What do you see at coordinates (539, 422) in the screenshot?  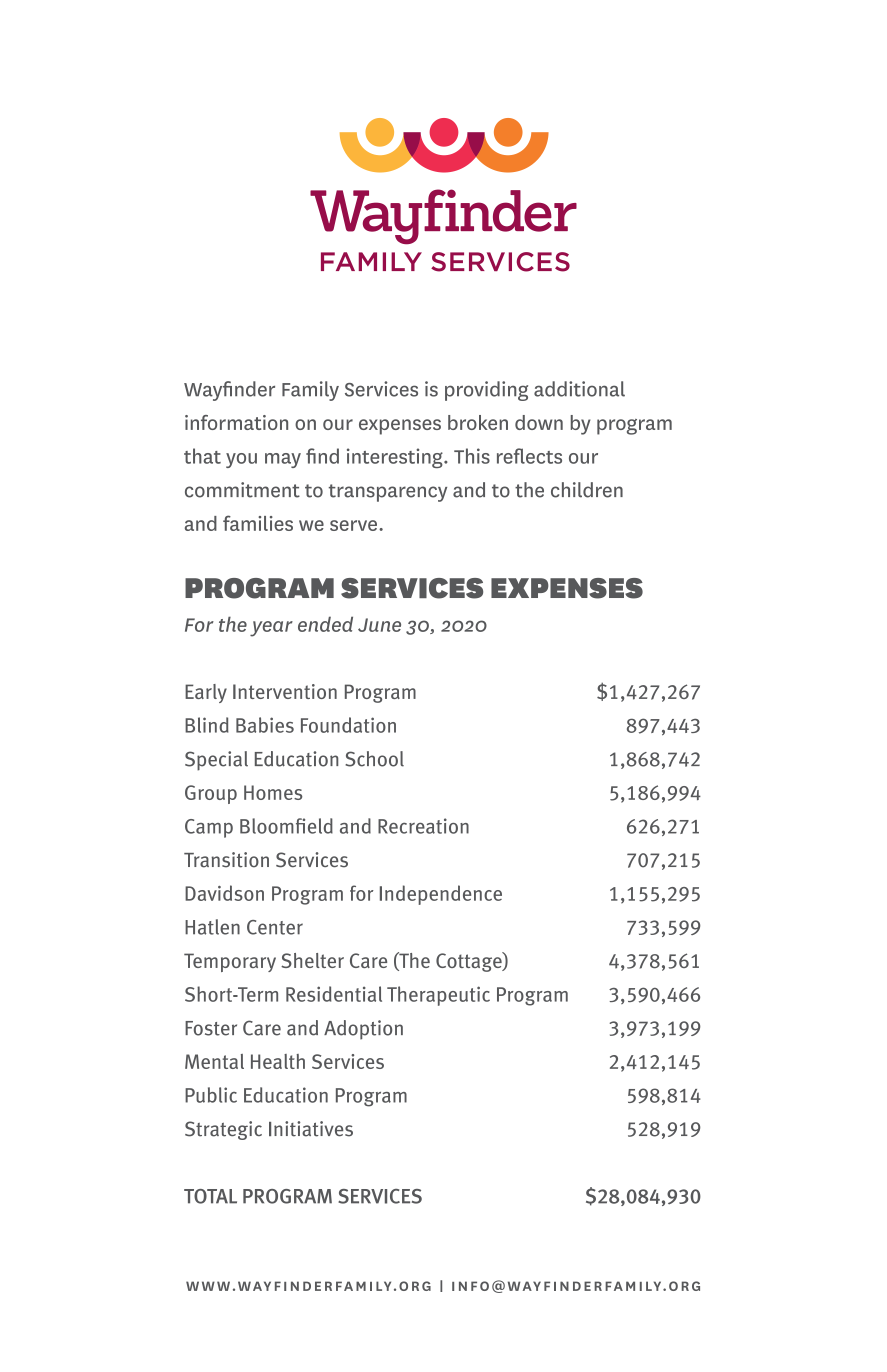 I see `down` at bounding box center [539, 422].
